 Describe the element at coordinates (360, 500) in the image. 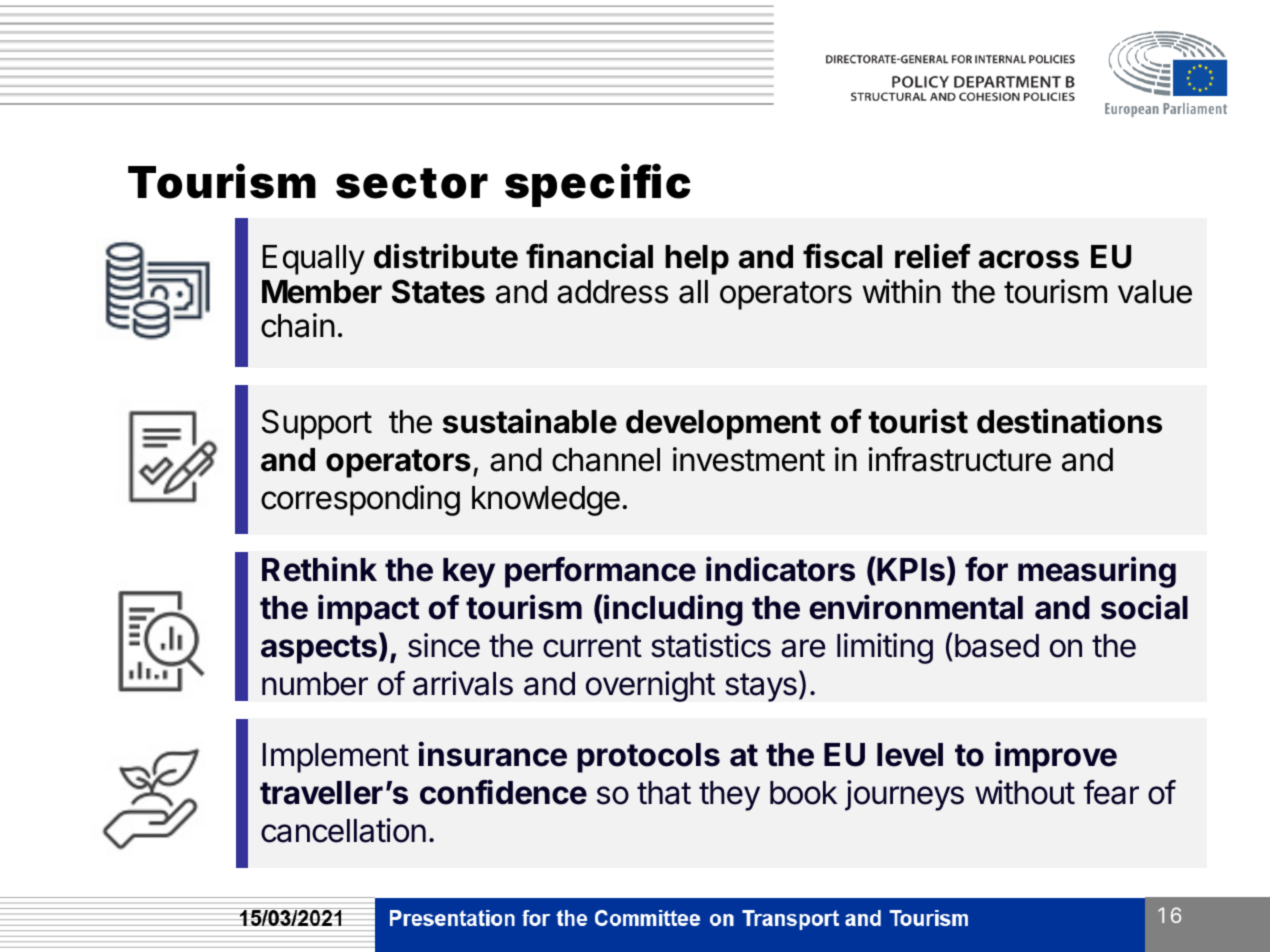

I see `corresponding` at that location.
